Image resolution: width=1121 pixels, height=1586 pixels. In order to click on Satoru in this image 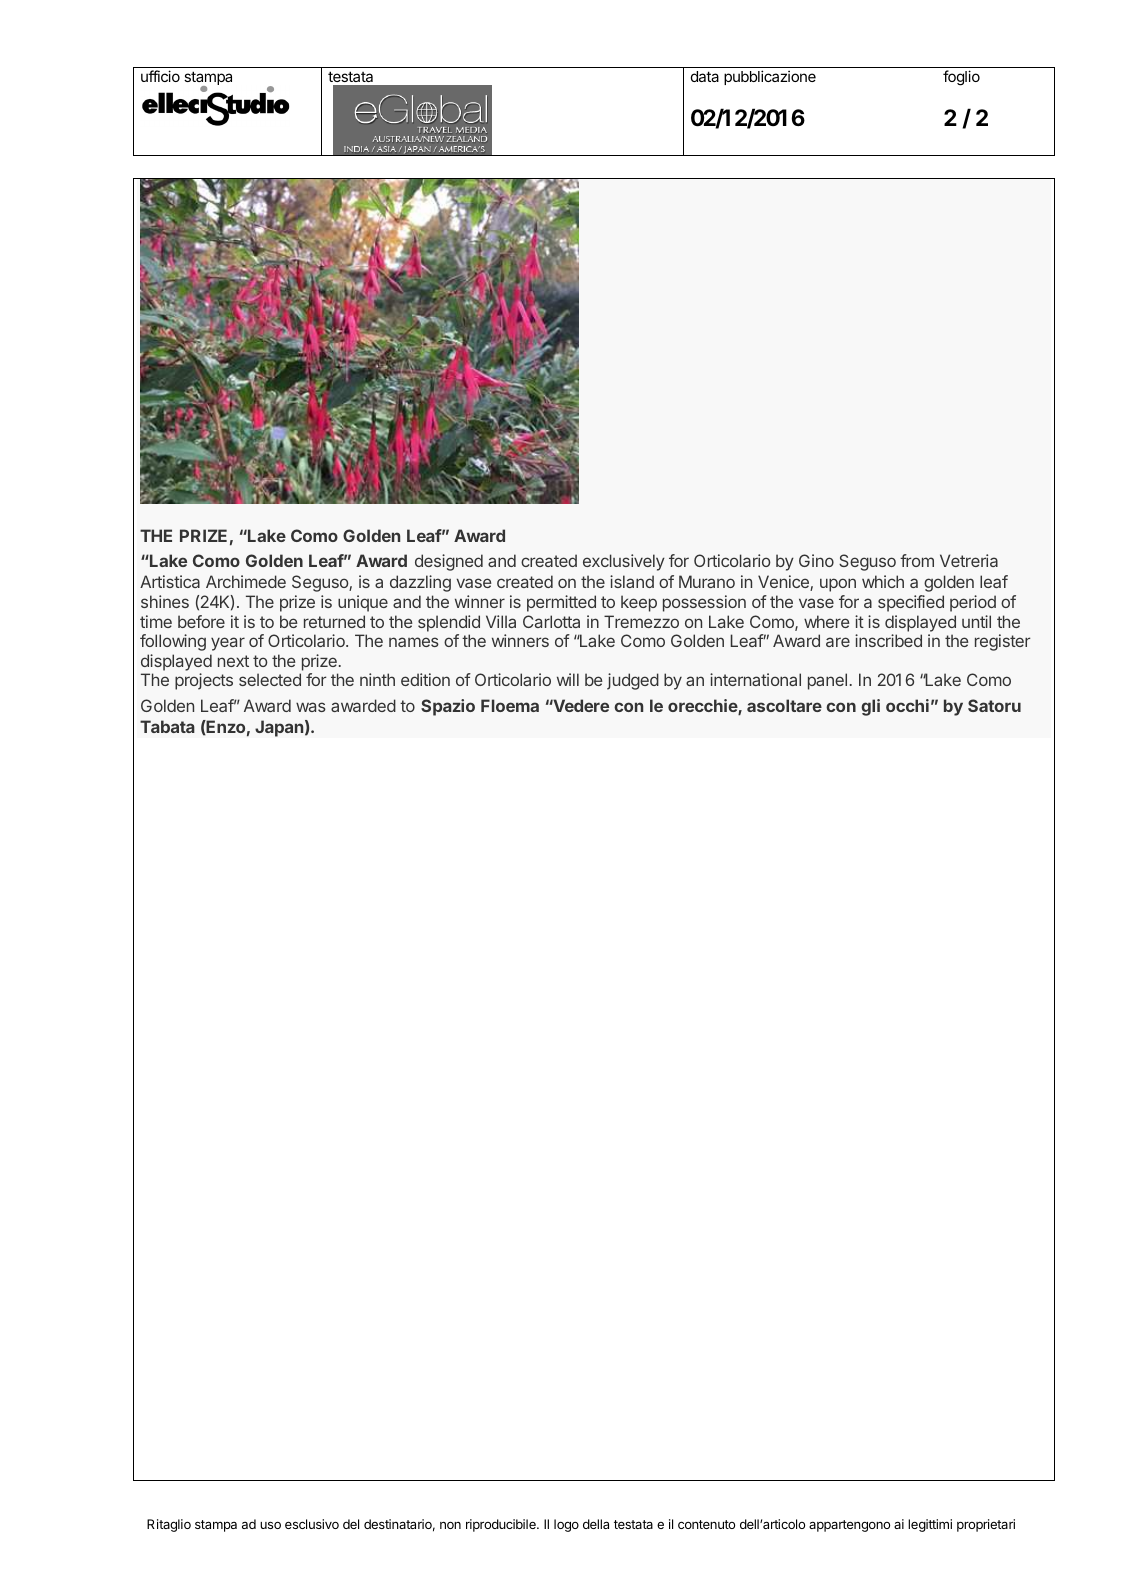, I will do `click(994, 705)`.
